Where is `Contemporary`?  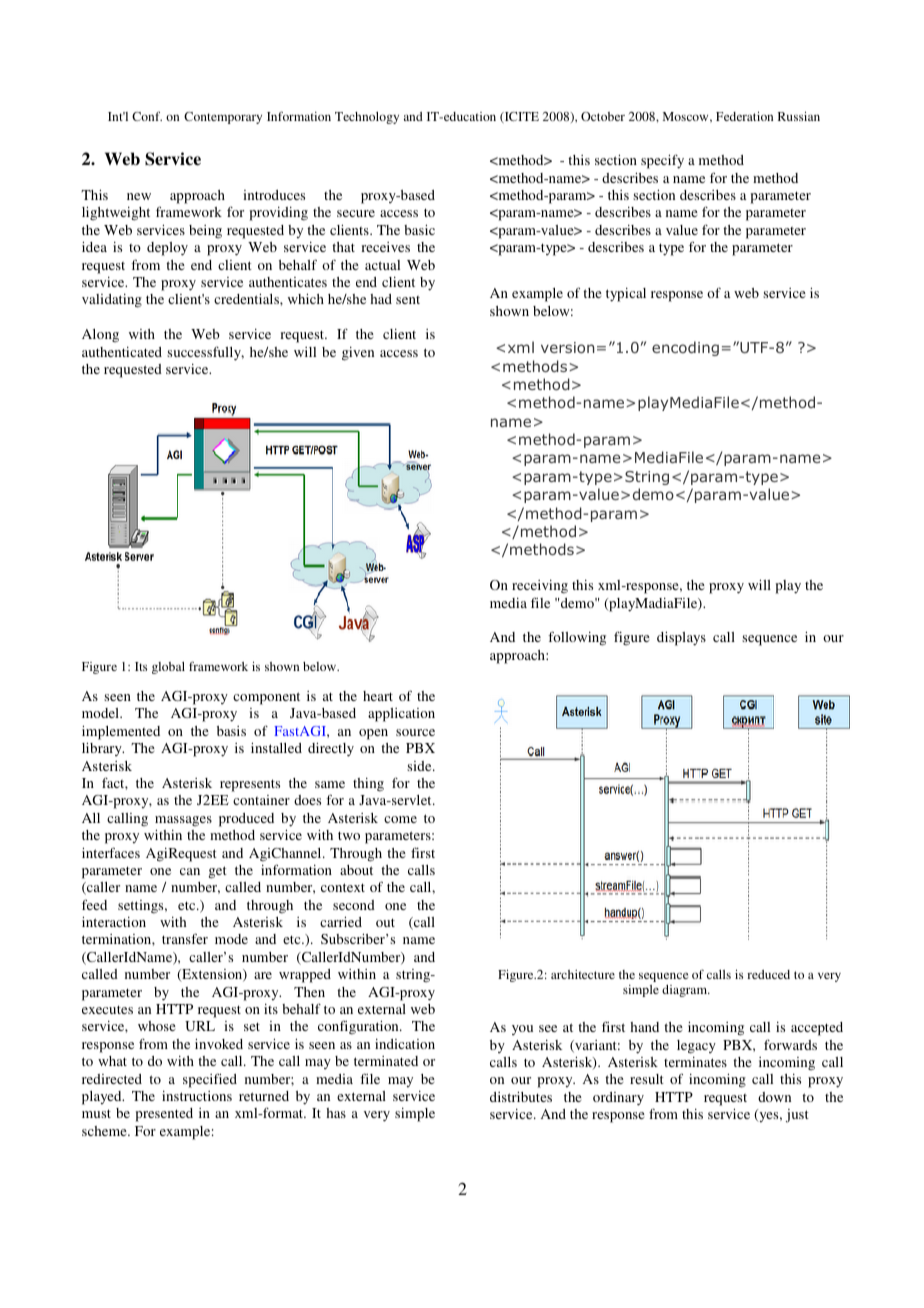
Contemporary is located at coordinates (223, 118).
